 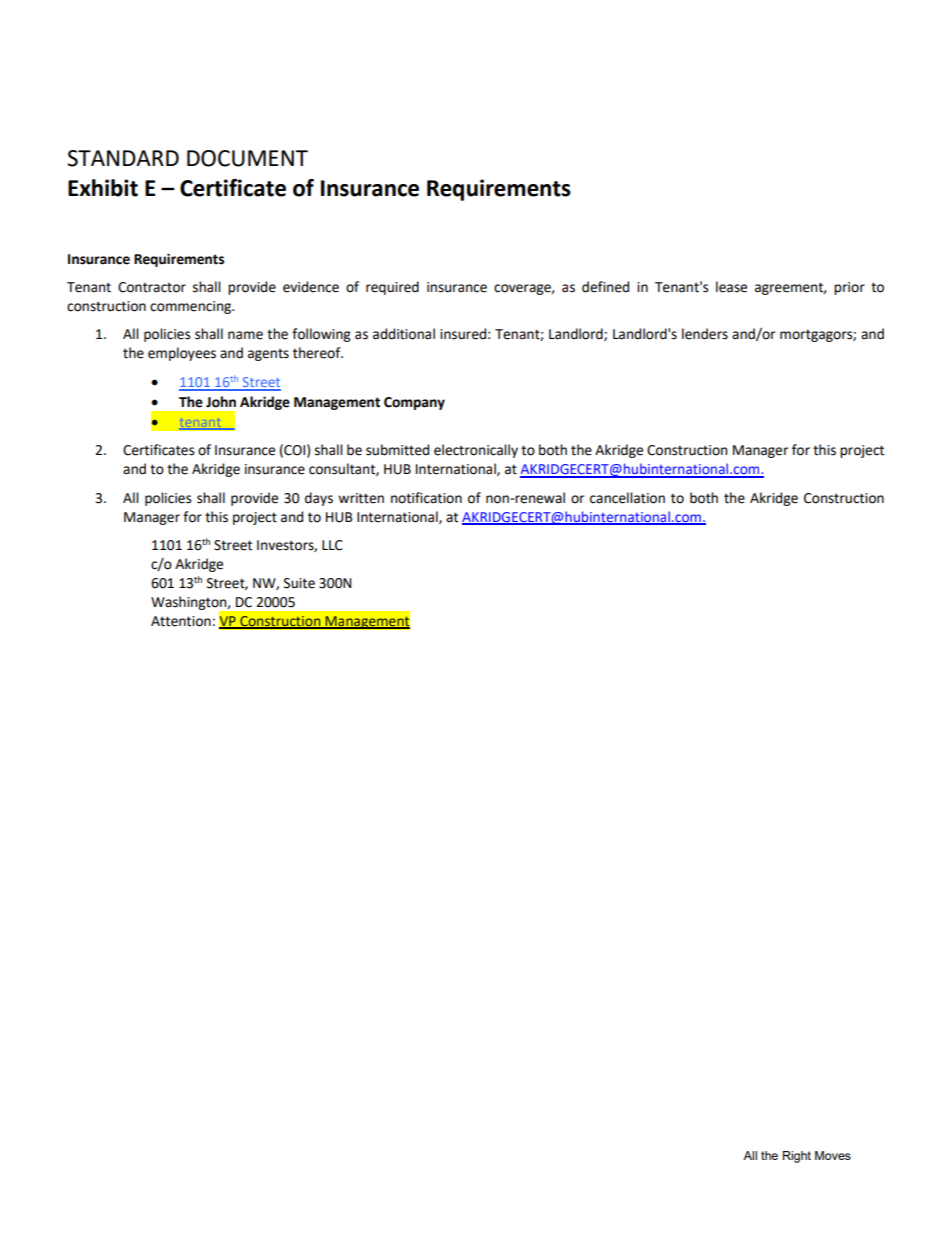 What do you see at coordinates (797, 1157) in the image?
I see `Right` at bounding box center [797, 1157].
